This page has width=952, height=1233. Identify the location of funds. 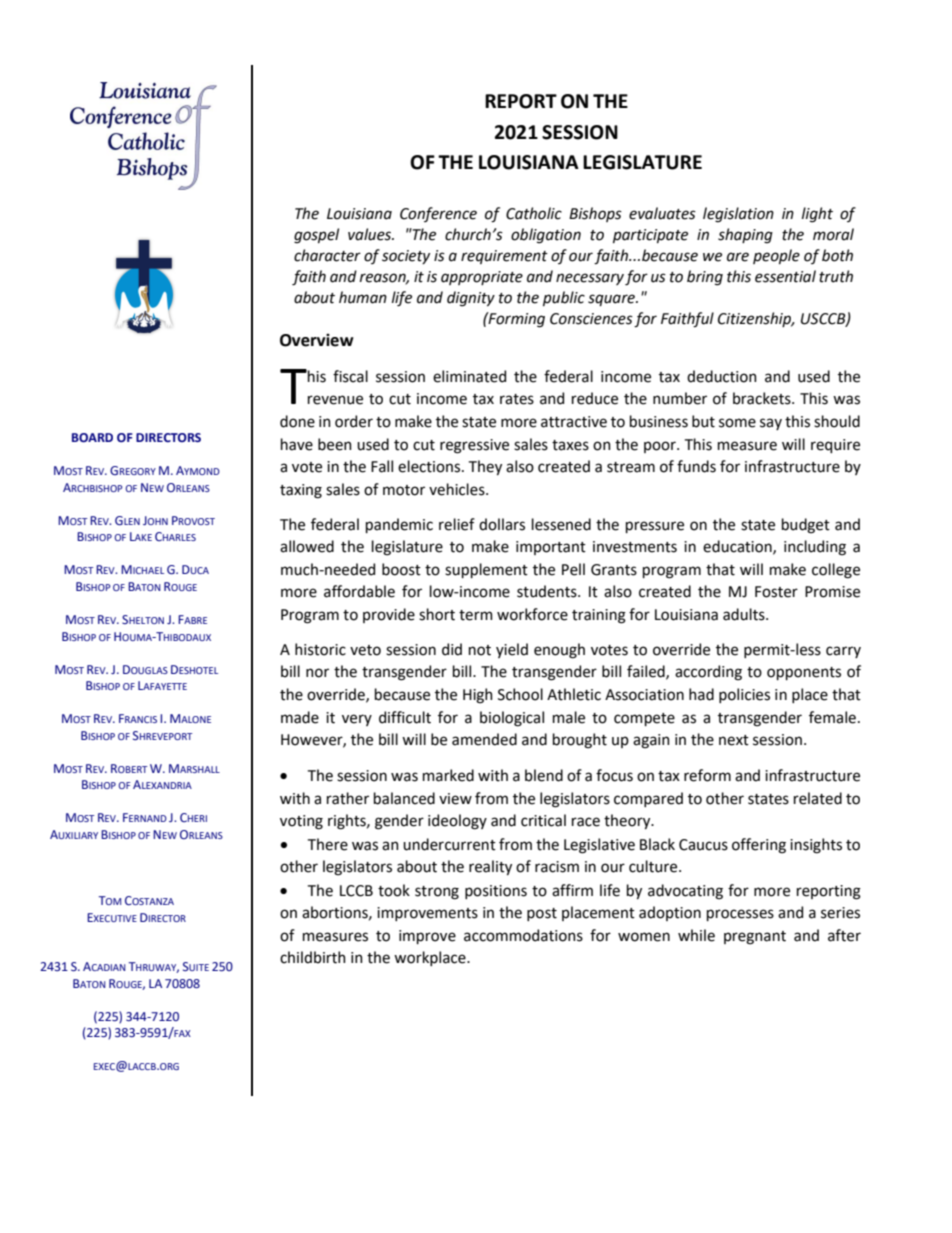
(696, 466).
